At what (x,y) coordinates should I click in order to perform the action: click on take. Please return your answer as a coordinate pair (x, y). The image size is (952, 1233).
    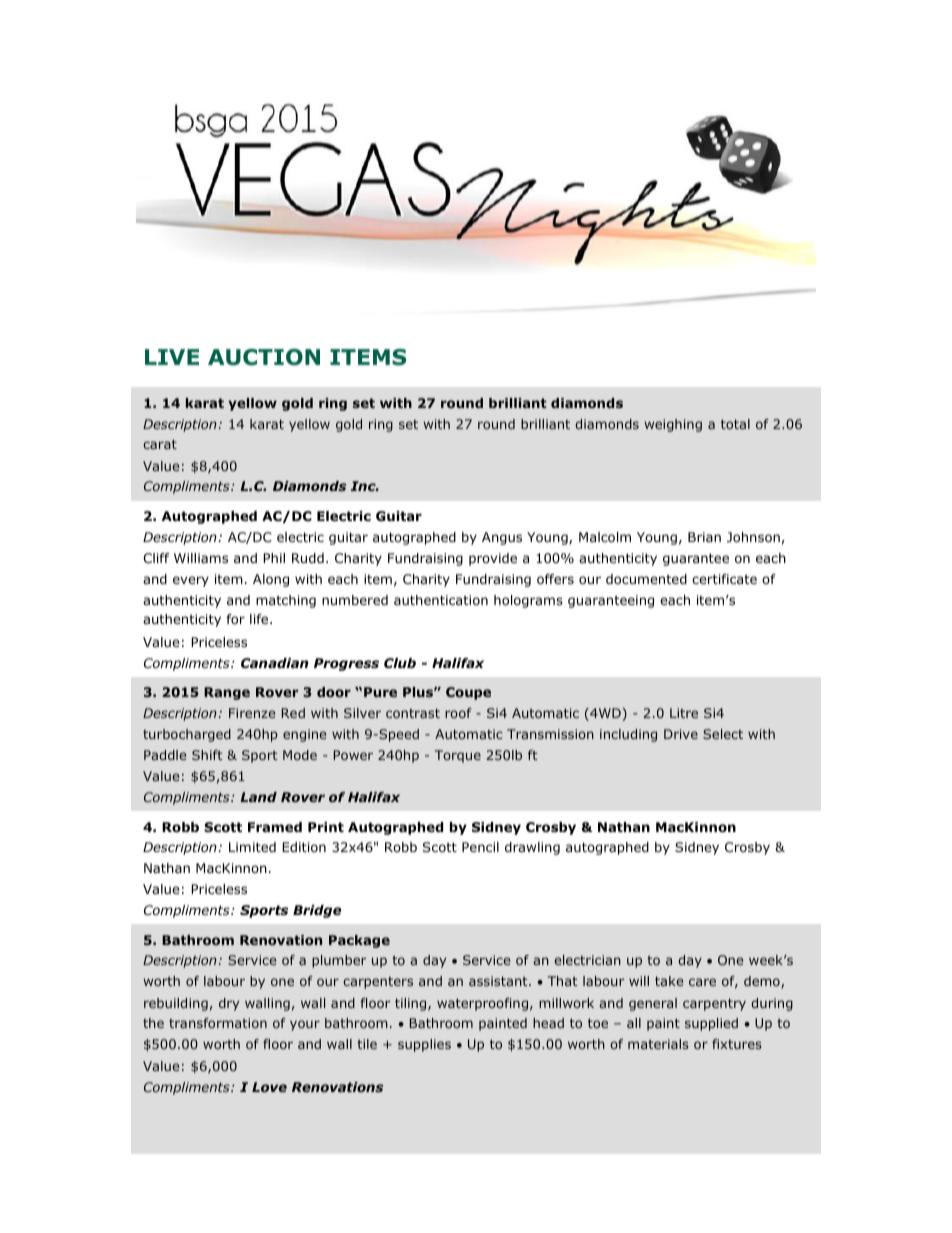
    Looking at the image, I should click on (669, 981).
